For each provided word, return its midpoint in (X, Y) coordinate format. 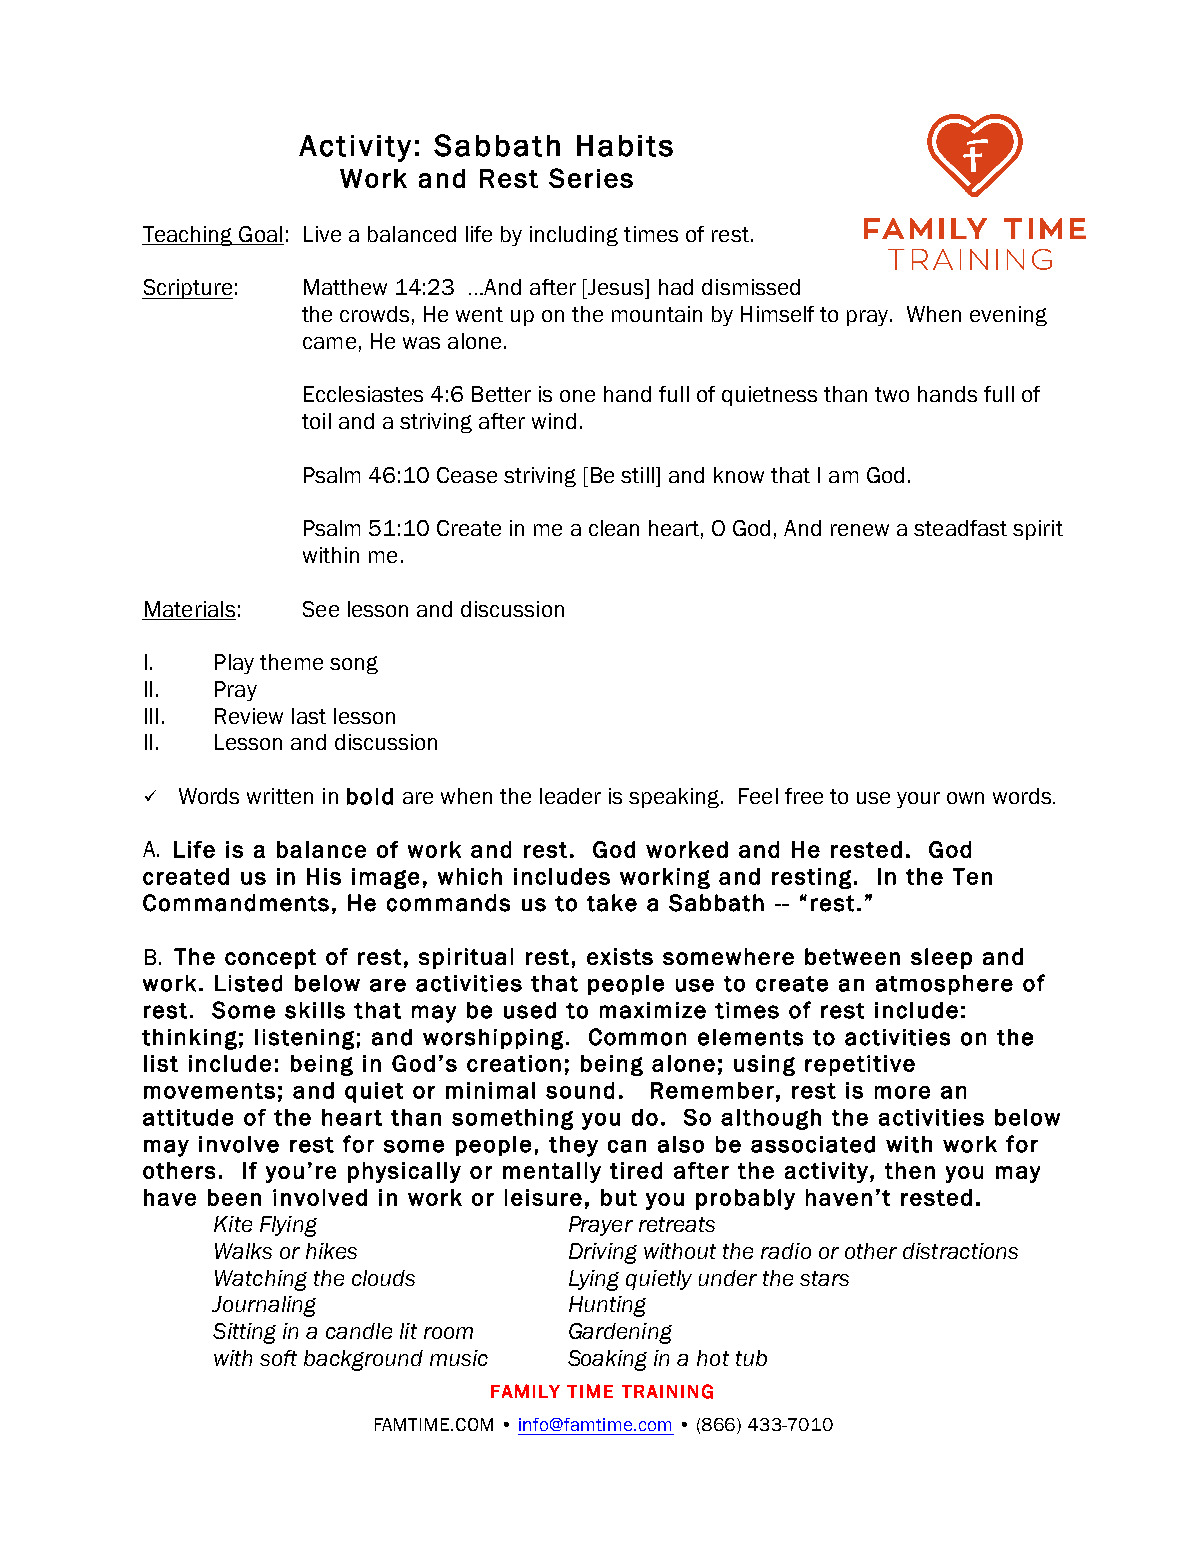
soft (278, 1358)
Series (591, 178)
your (918, 800)
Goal (260, 234)
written (280, 796)
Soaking (607, 1360)
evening (1008, 316)
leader (570, 796)
